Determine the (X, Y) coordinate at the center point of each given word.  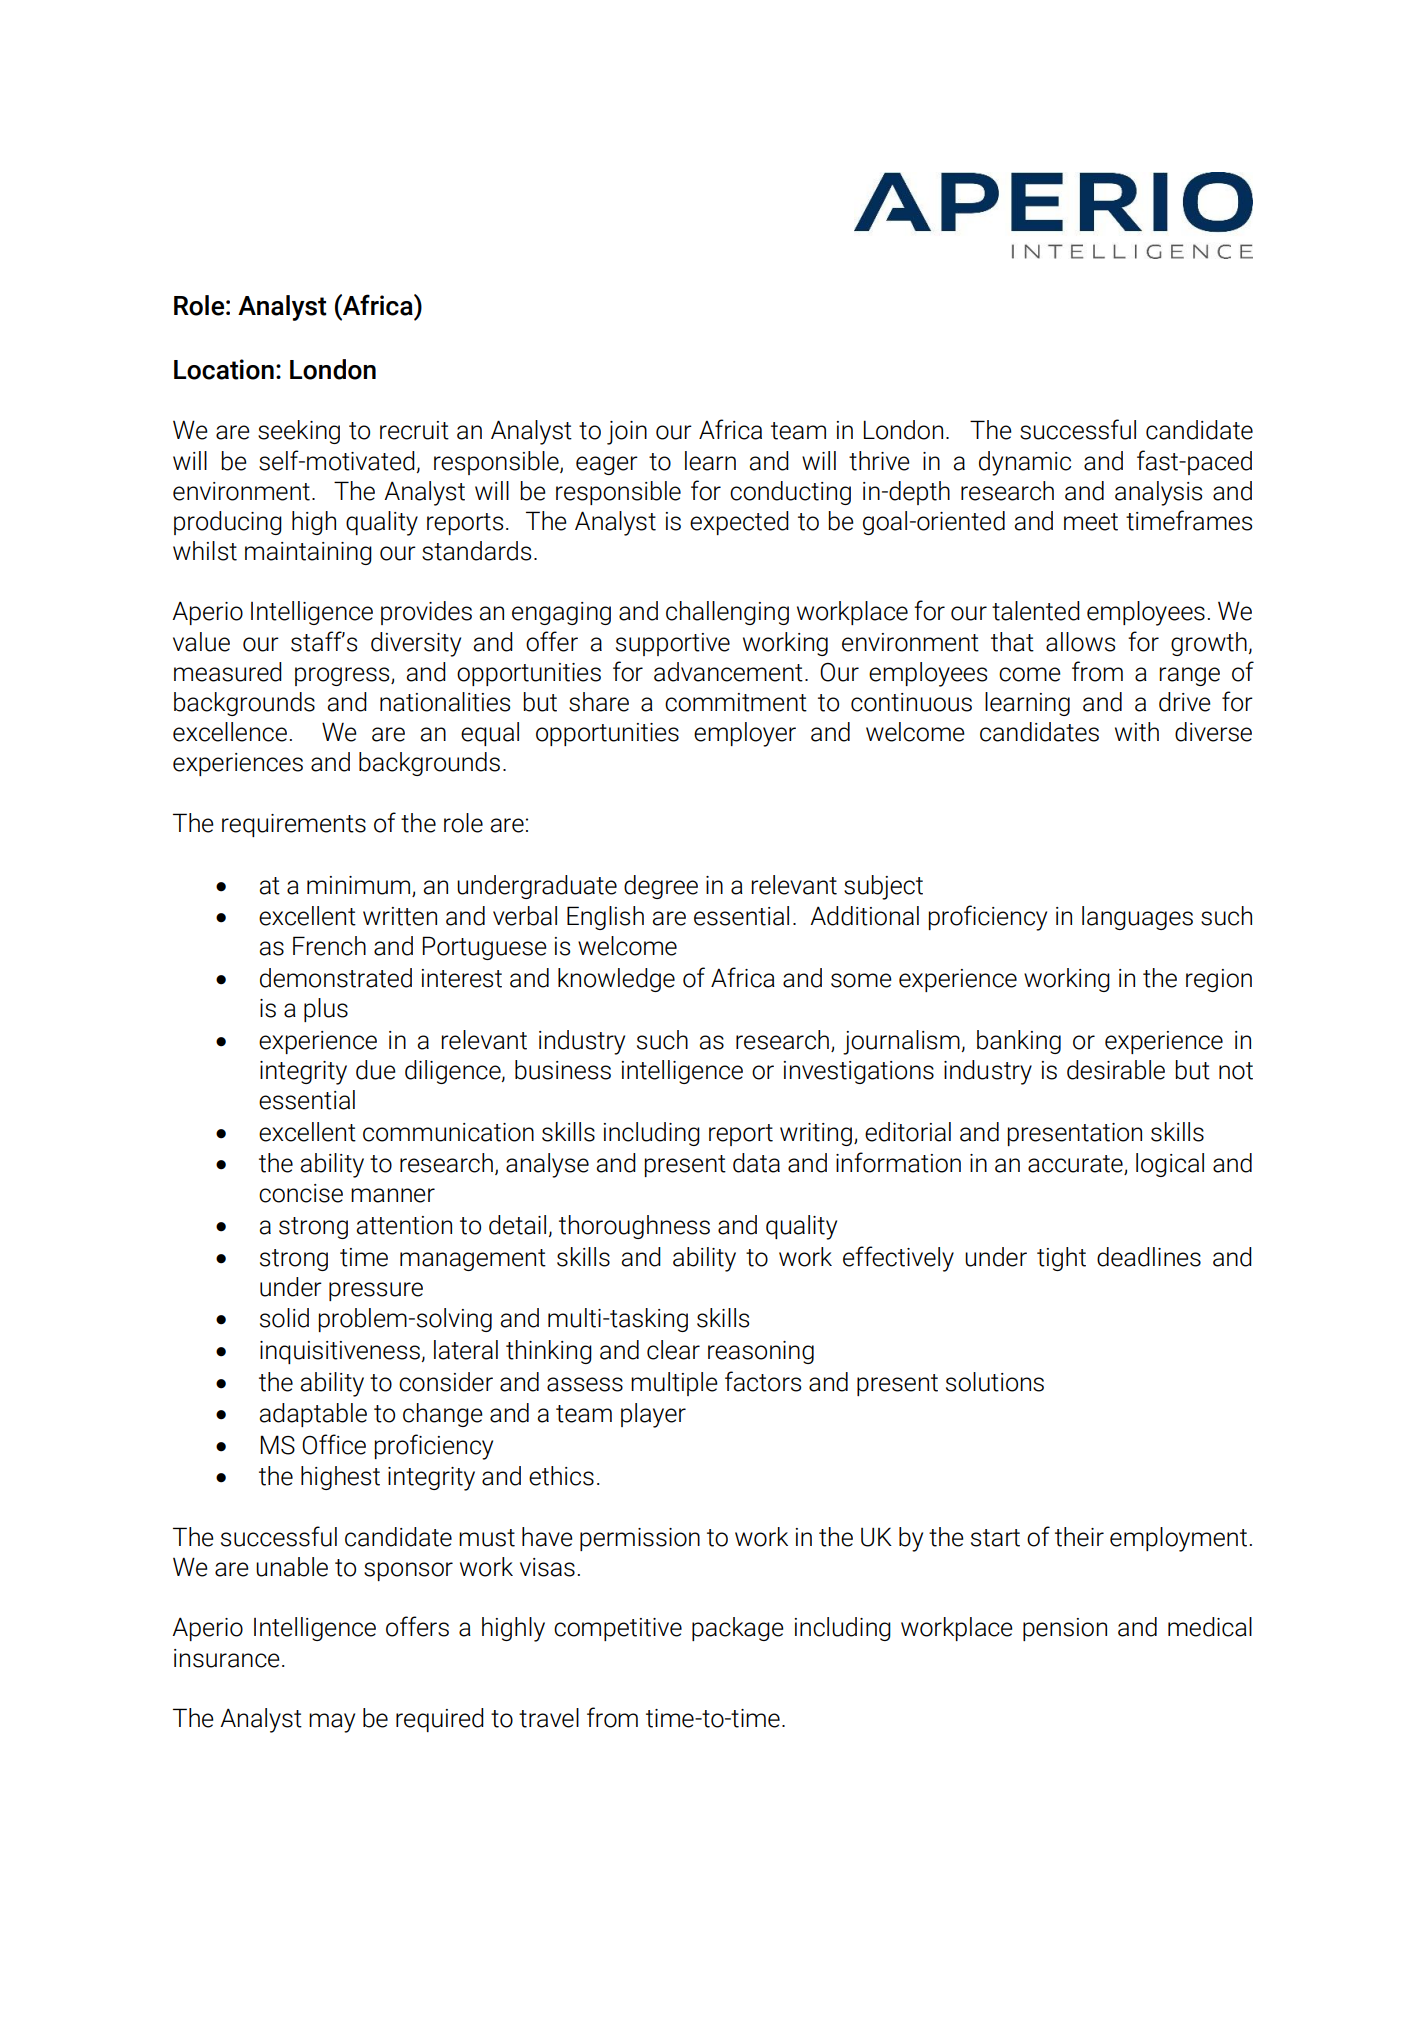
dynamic (1025, 463)
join (627, 433)
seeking (299, 432)
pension (1065, 1629)
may (332, 1723)
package (738, 1629)
